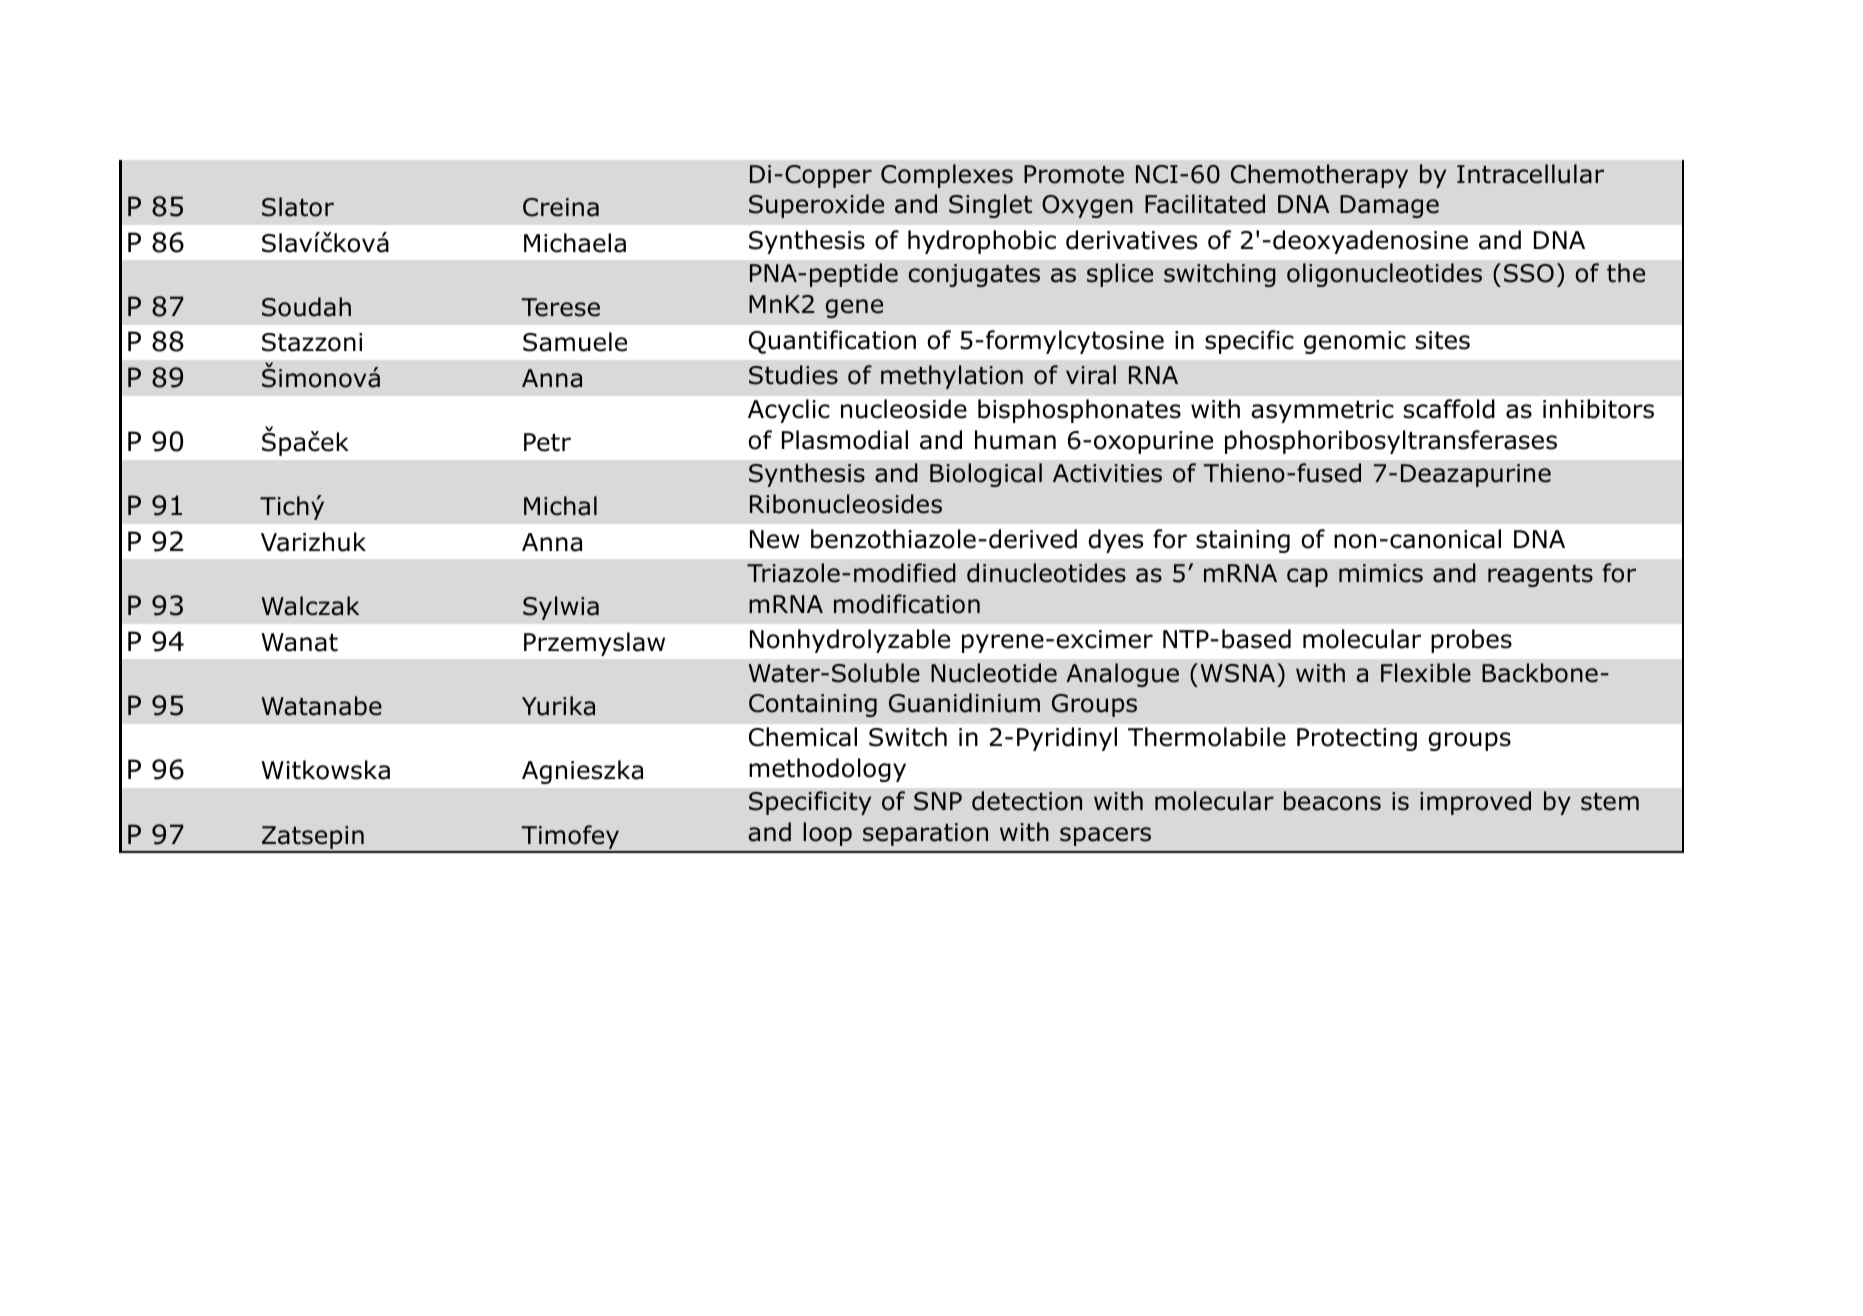 Image resolution: width=1863 pixels, height=1316 pixels. I want to click on Analogue, so click(1122, 675).
